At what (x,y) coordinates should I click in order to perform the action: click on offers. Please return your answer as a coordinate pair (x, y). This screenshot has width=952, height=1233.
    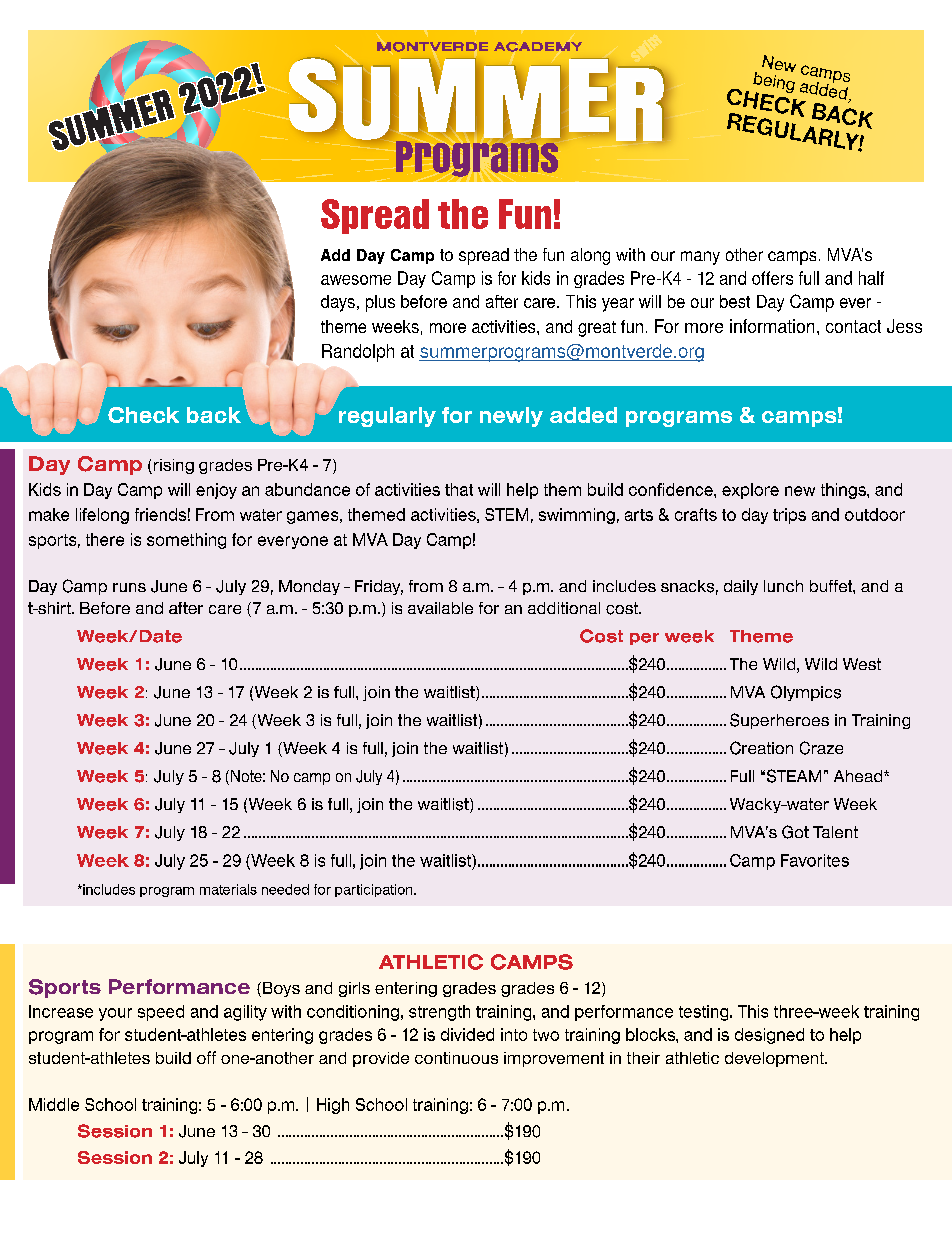
    Looking at the image, I should click on (772, 278).
